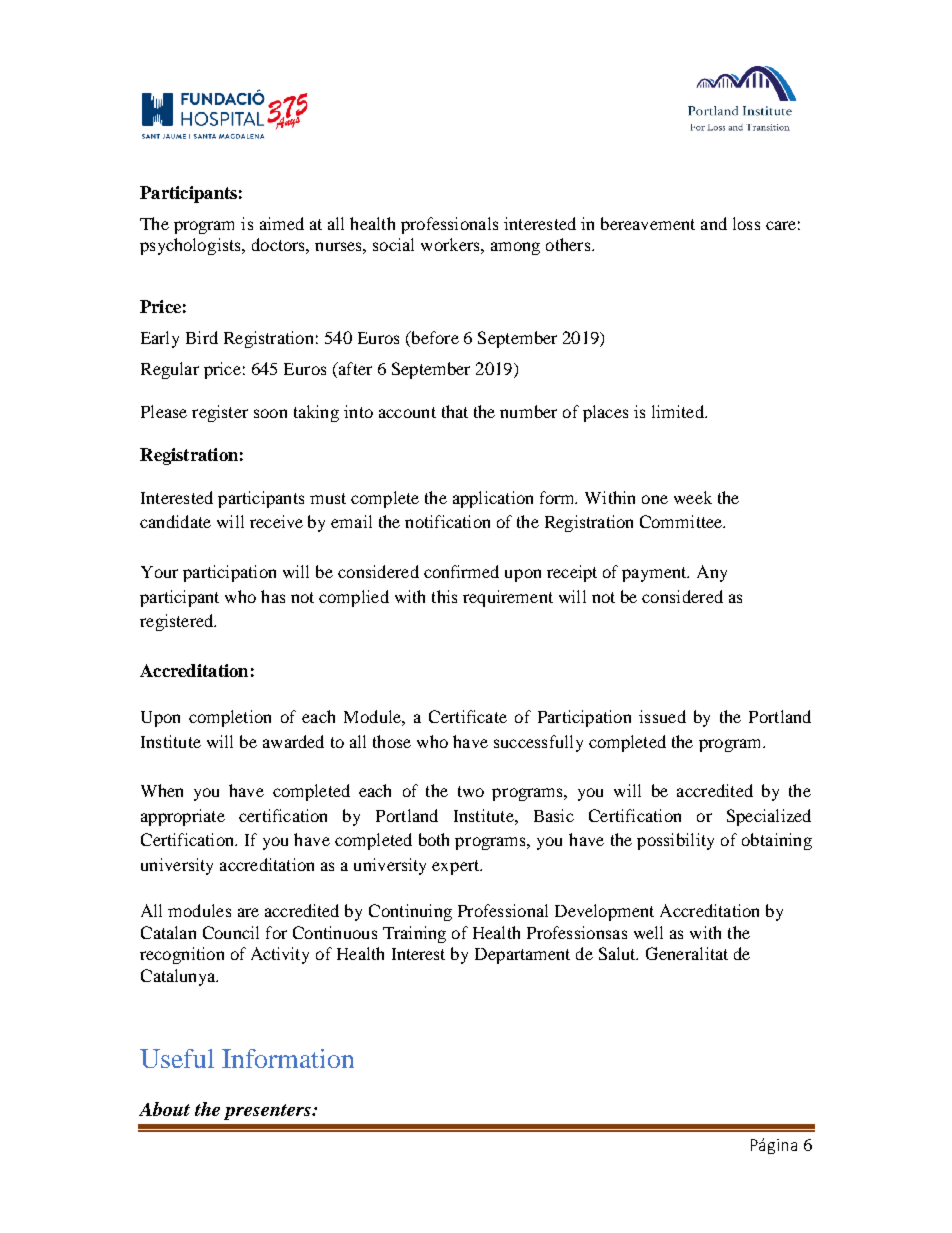 This page has width=952, height=1233. Describe the element at coordinates (468, 716) in the page. I see `Certificate` at that location.
